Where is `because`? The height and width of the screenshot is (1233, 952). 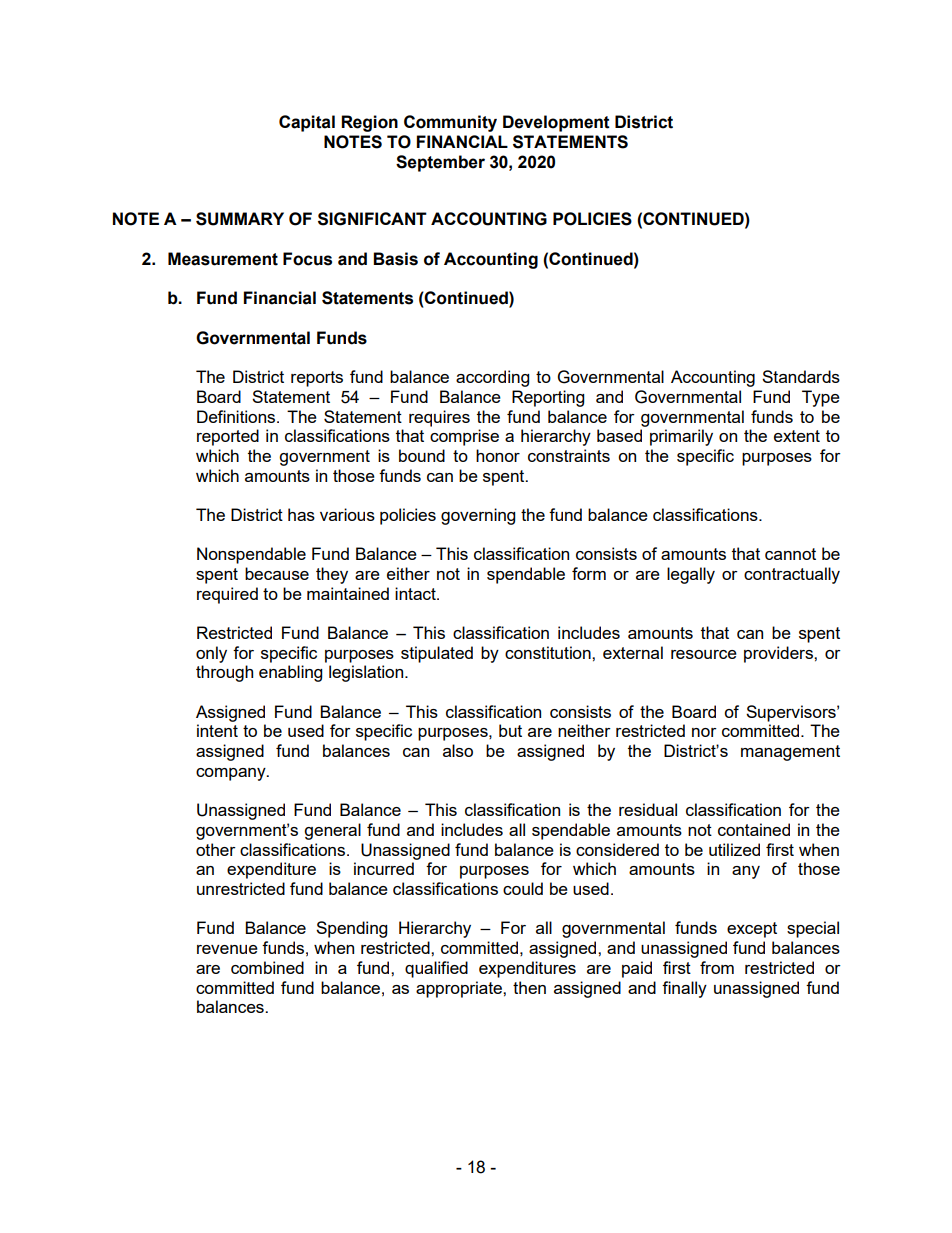
because is located at coordinates (277, 573).
